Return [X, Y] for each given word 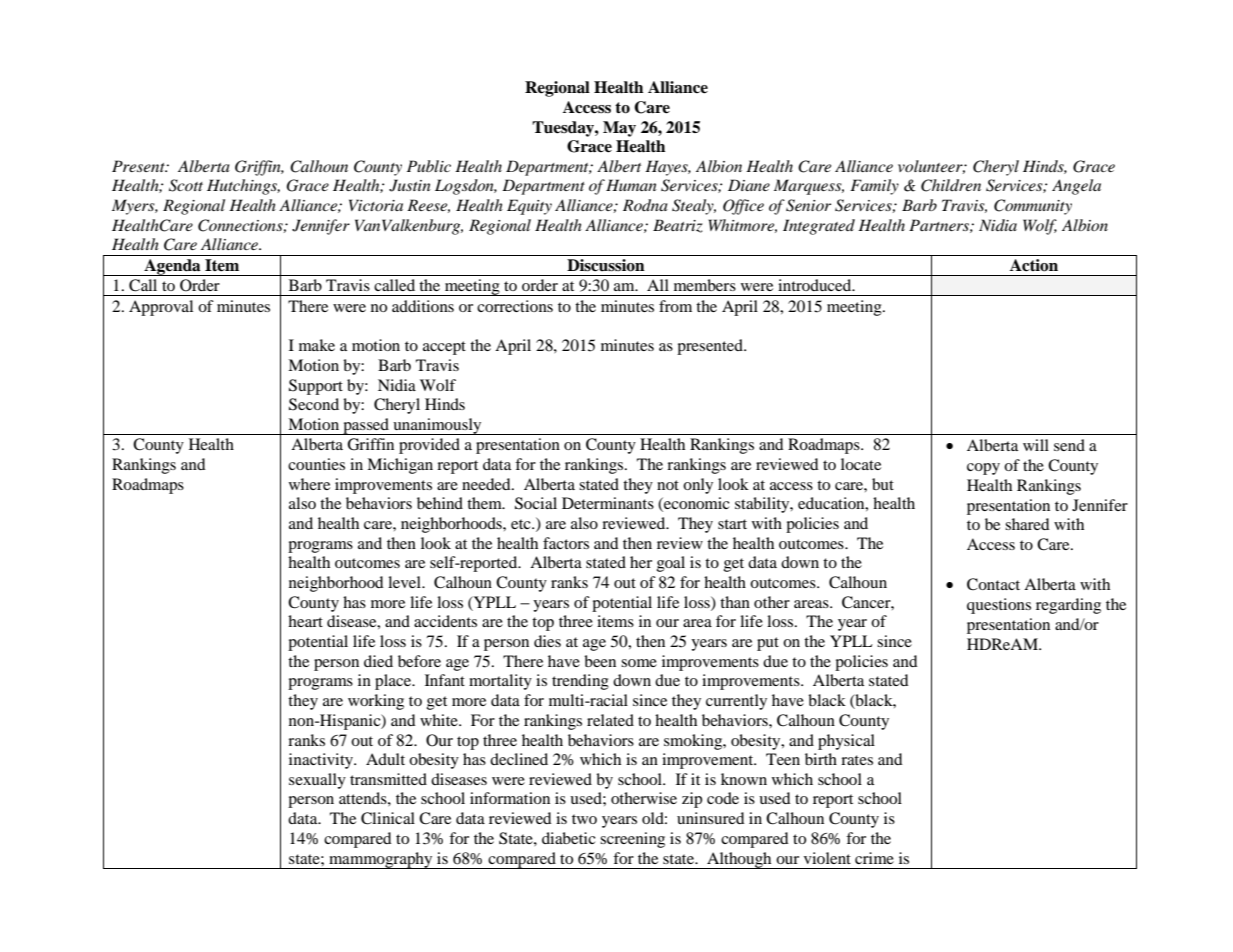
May [619, 129]
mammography [381, 860]
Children [951, 185]
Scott [186, 185]
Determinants [608, 503]
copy [983, 469]
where [309, 484]
